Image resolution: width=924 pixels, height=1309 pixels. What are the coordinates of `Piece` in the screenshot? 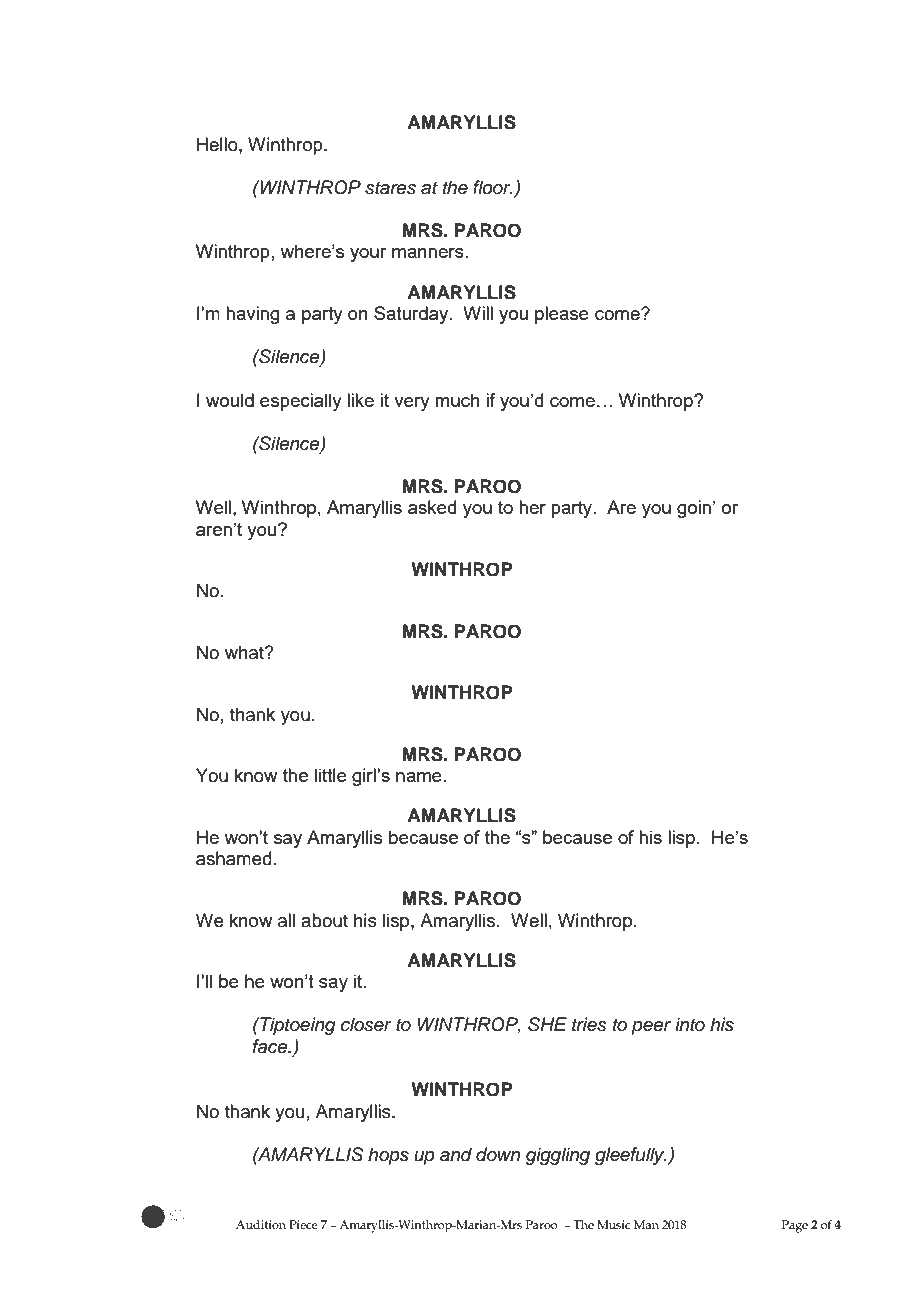 It's located at (303, 1224).
